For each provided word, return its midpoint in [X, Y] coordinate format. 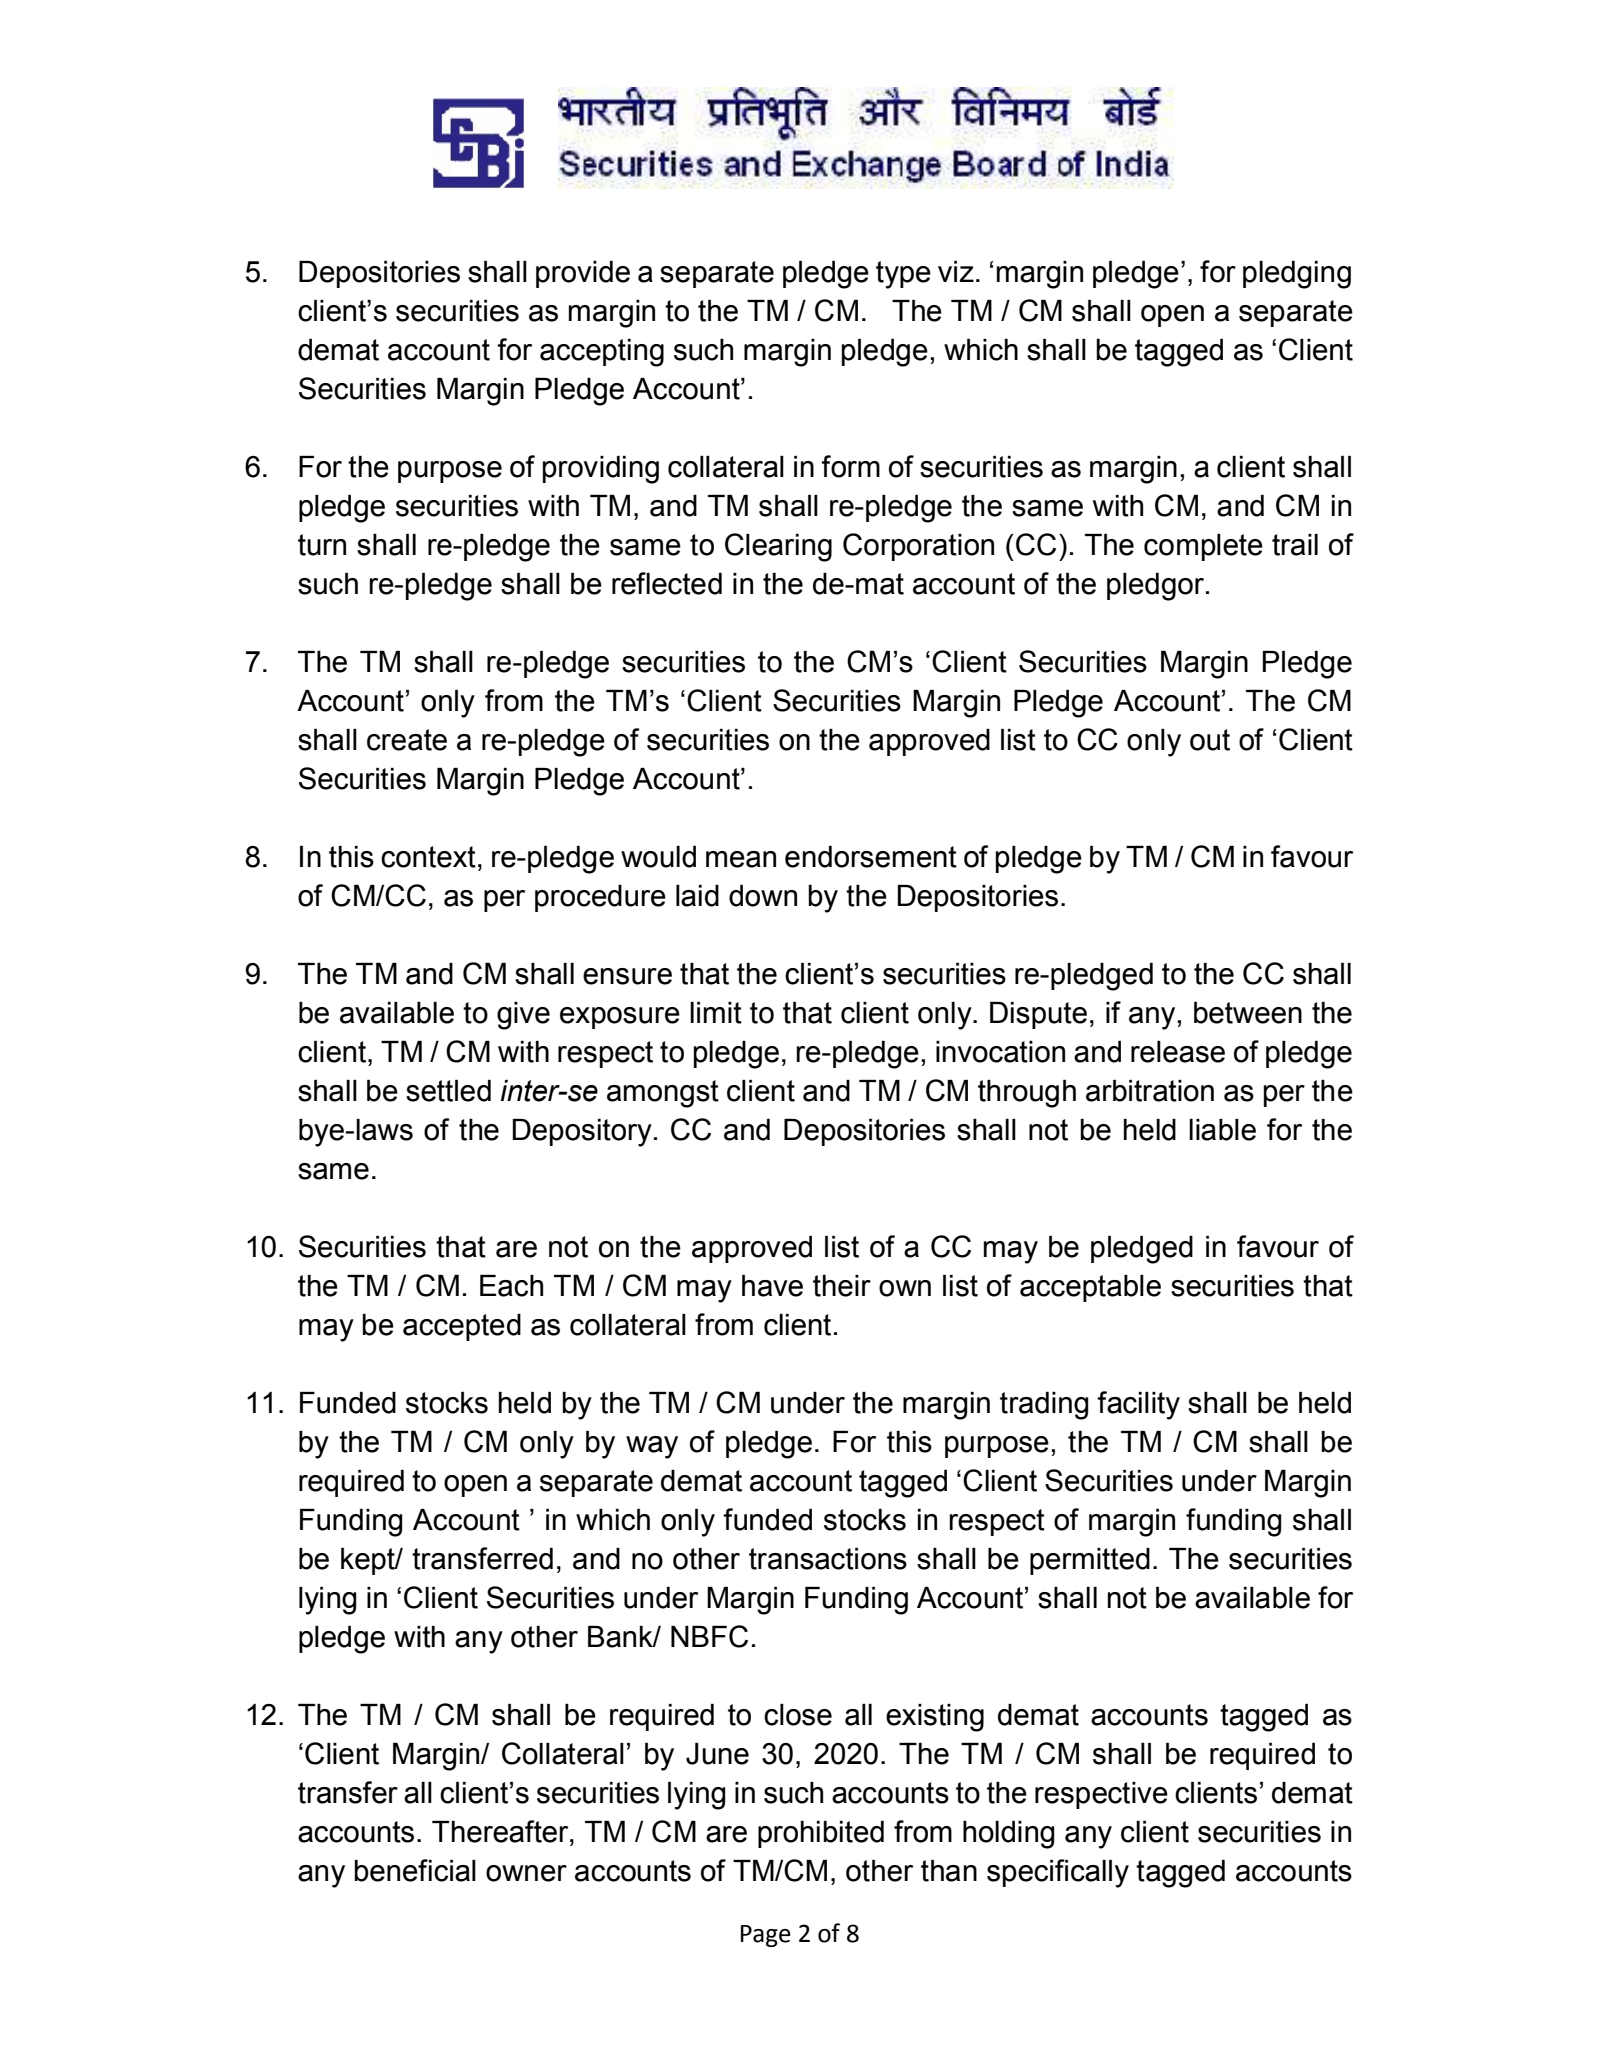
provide [583, 274]
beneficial [415, 1870]
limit [716, 1013]
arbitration [1150, 1091]
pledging [1297, 275]
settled [448, 1091]
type [903, 275]
